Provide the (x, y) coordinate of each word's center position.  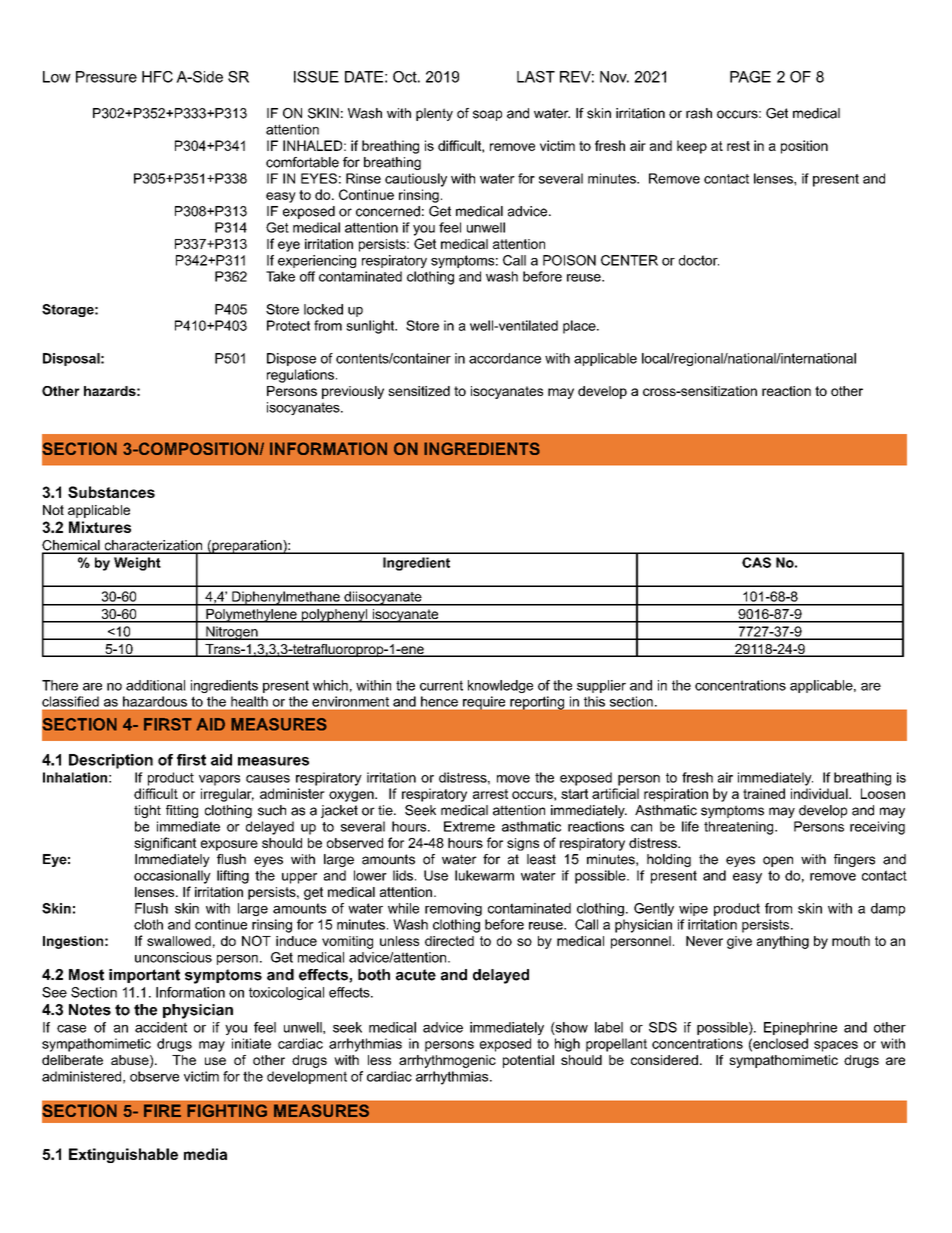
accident (161, 1027)
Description (111, 761)
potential (528, 1061)
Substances (111, 492)
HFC (157, 77)
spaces (836, 1046)
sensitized (419, 391)
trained (764, 793)
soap (487, 115)
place (580, 327)
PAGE (750, 77)
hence (439, 701)
